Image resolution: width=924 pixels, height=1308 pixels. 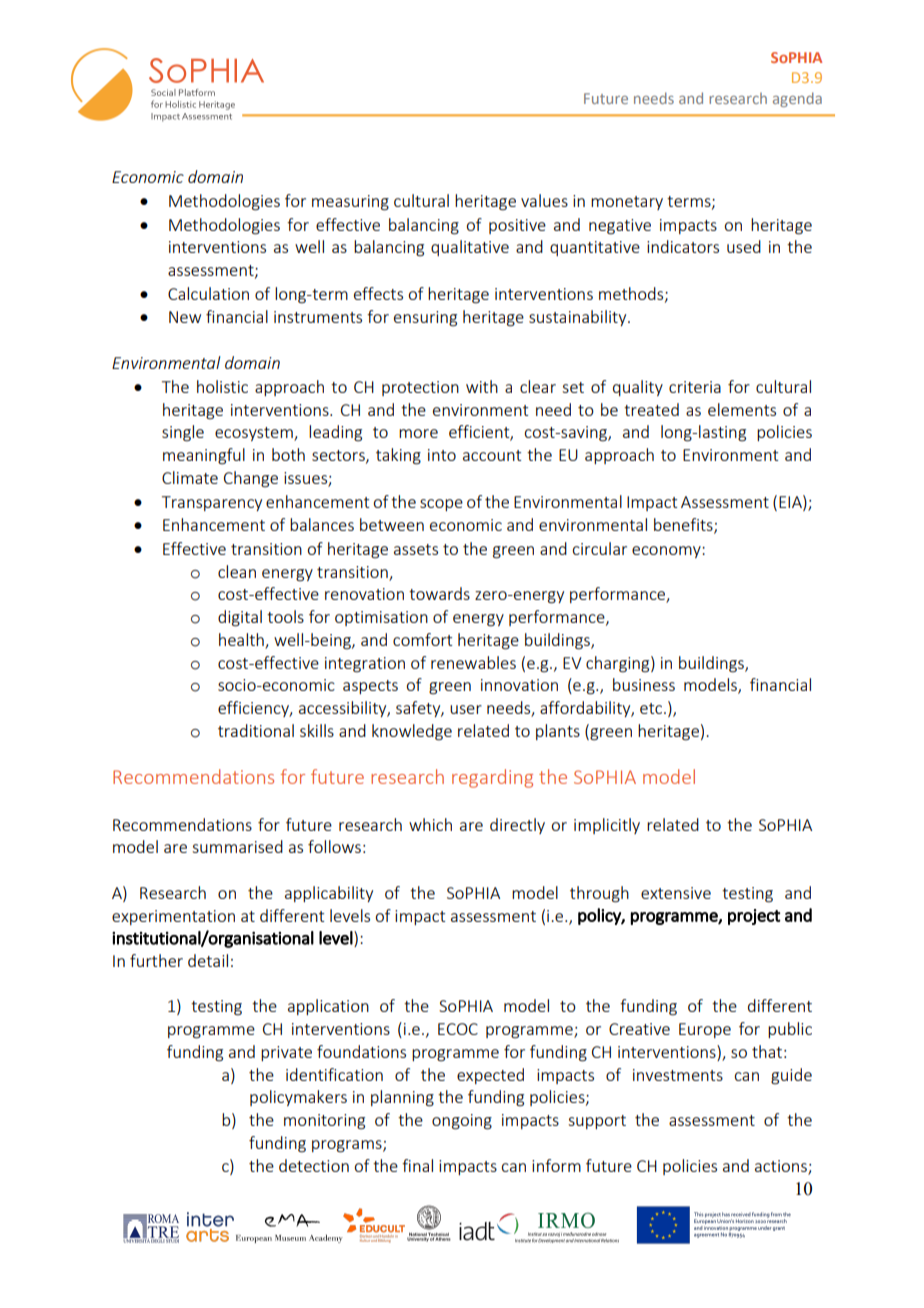 I want to click on holistic, so click(x=222, y=386).
